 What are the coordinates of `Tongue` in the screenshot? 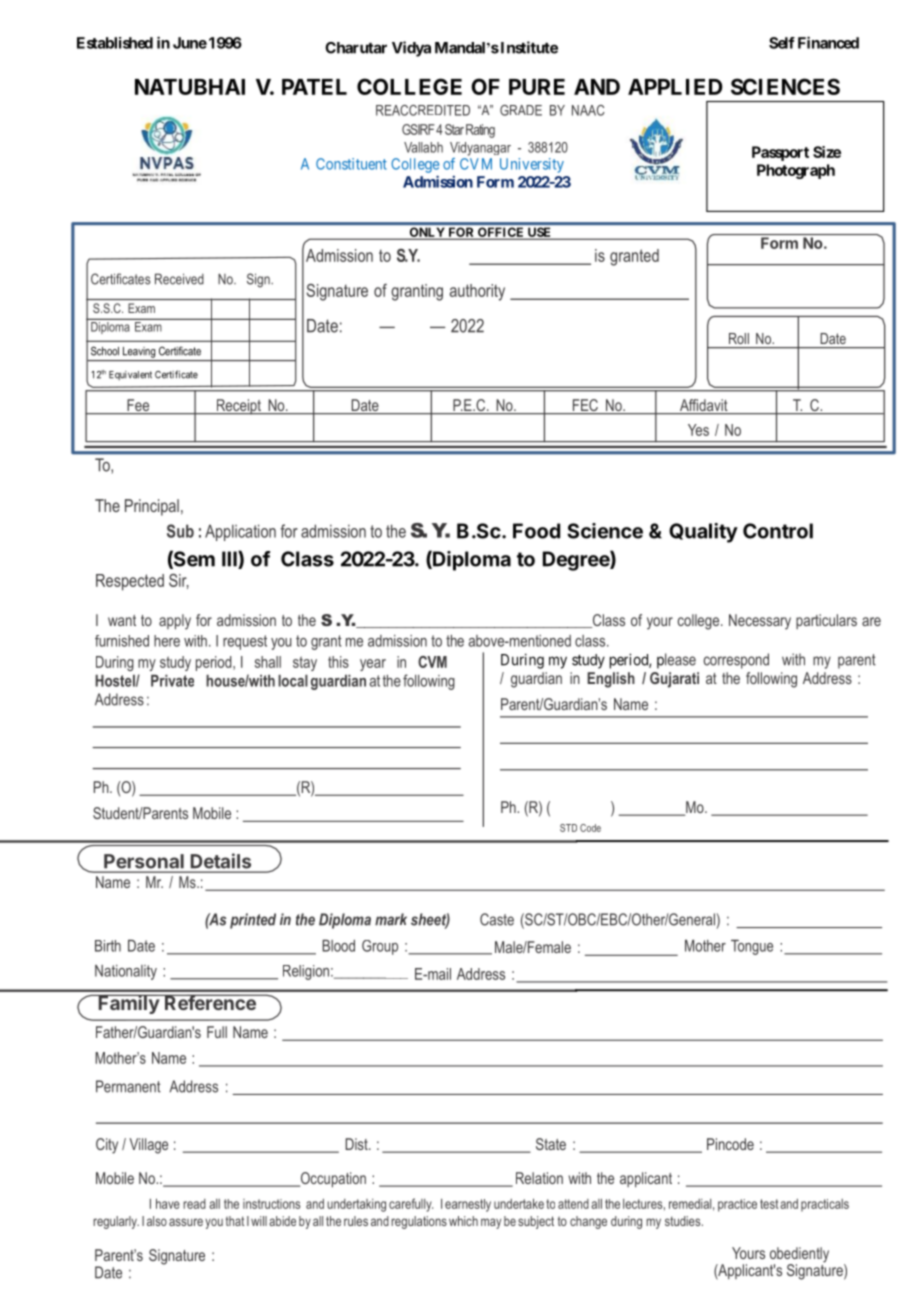 It's located at (752, 947).
